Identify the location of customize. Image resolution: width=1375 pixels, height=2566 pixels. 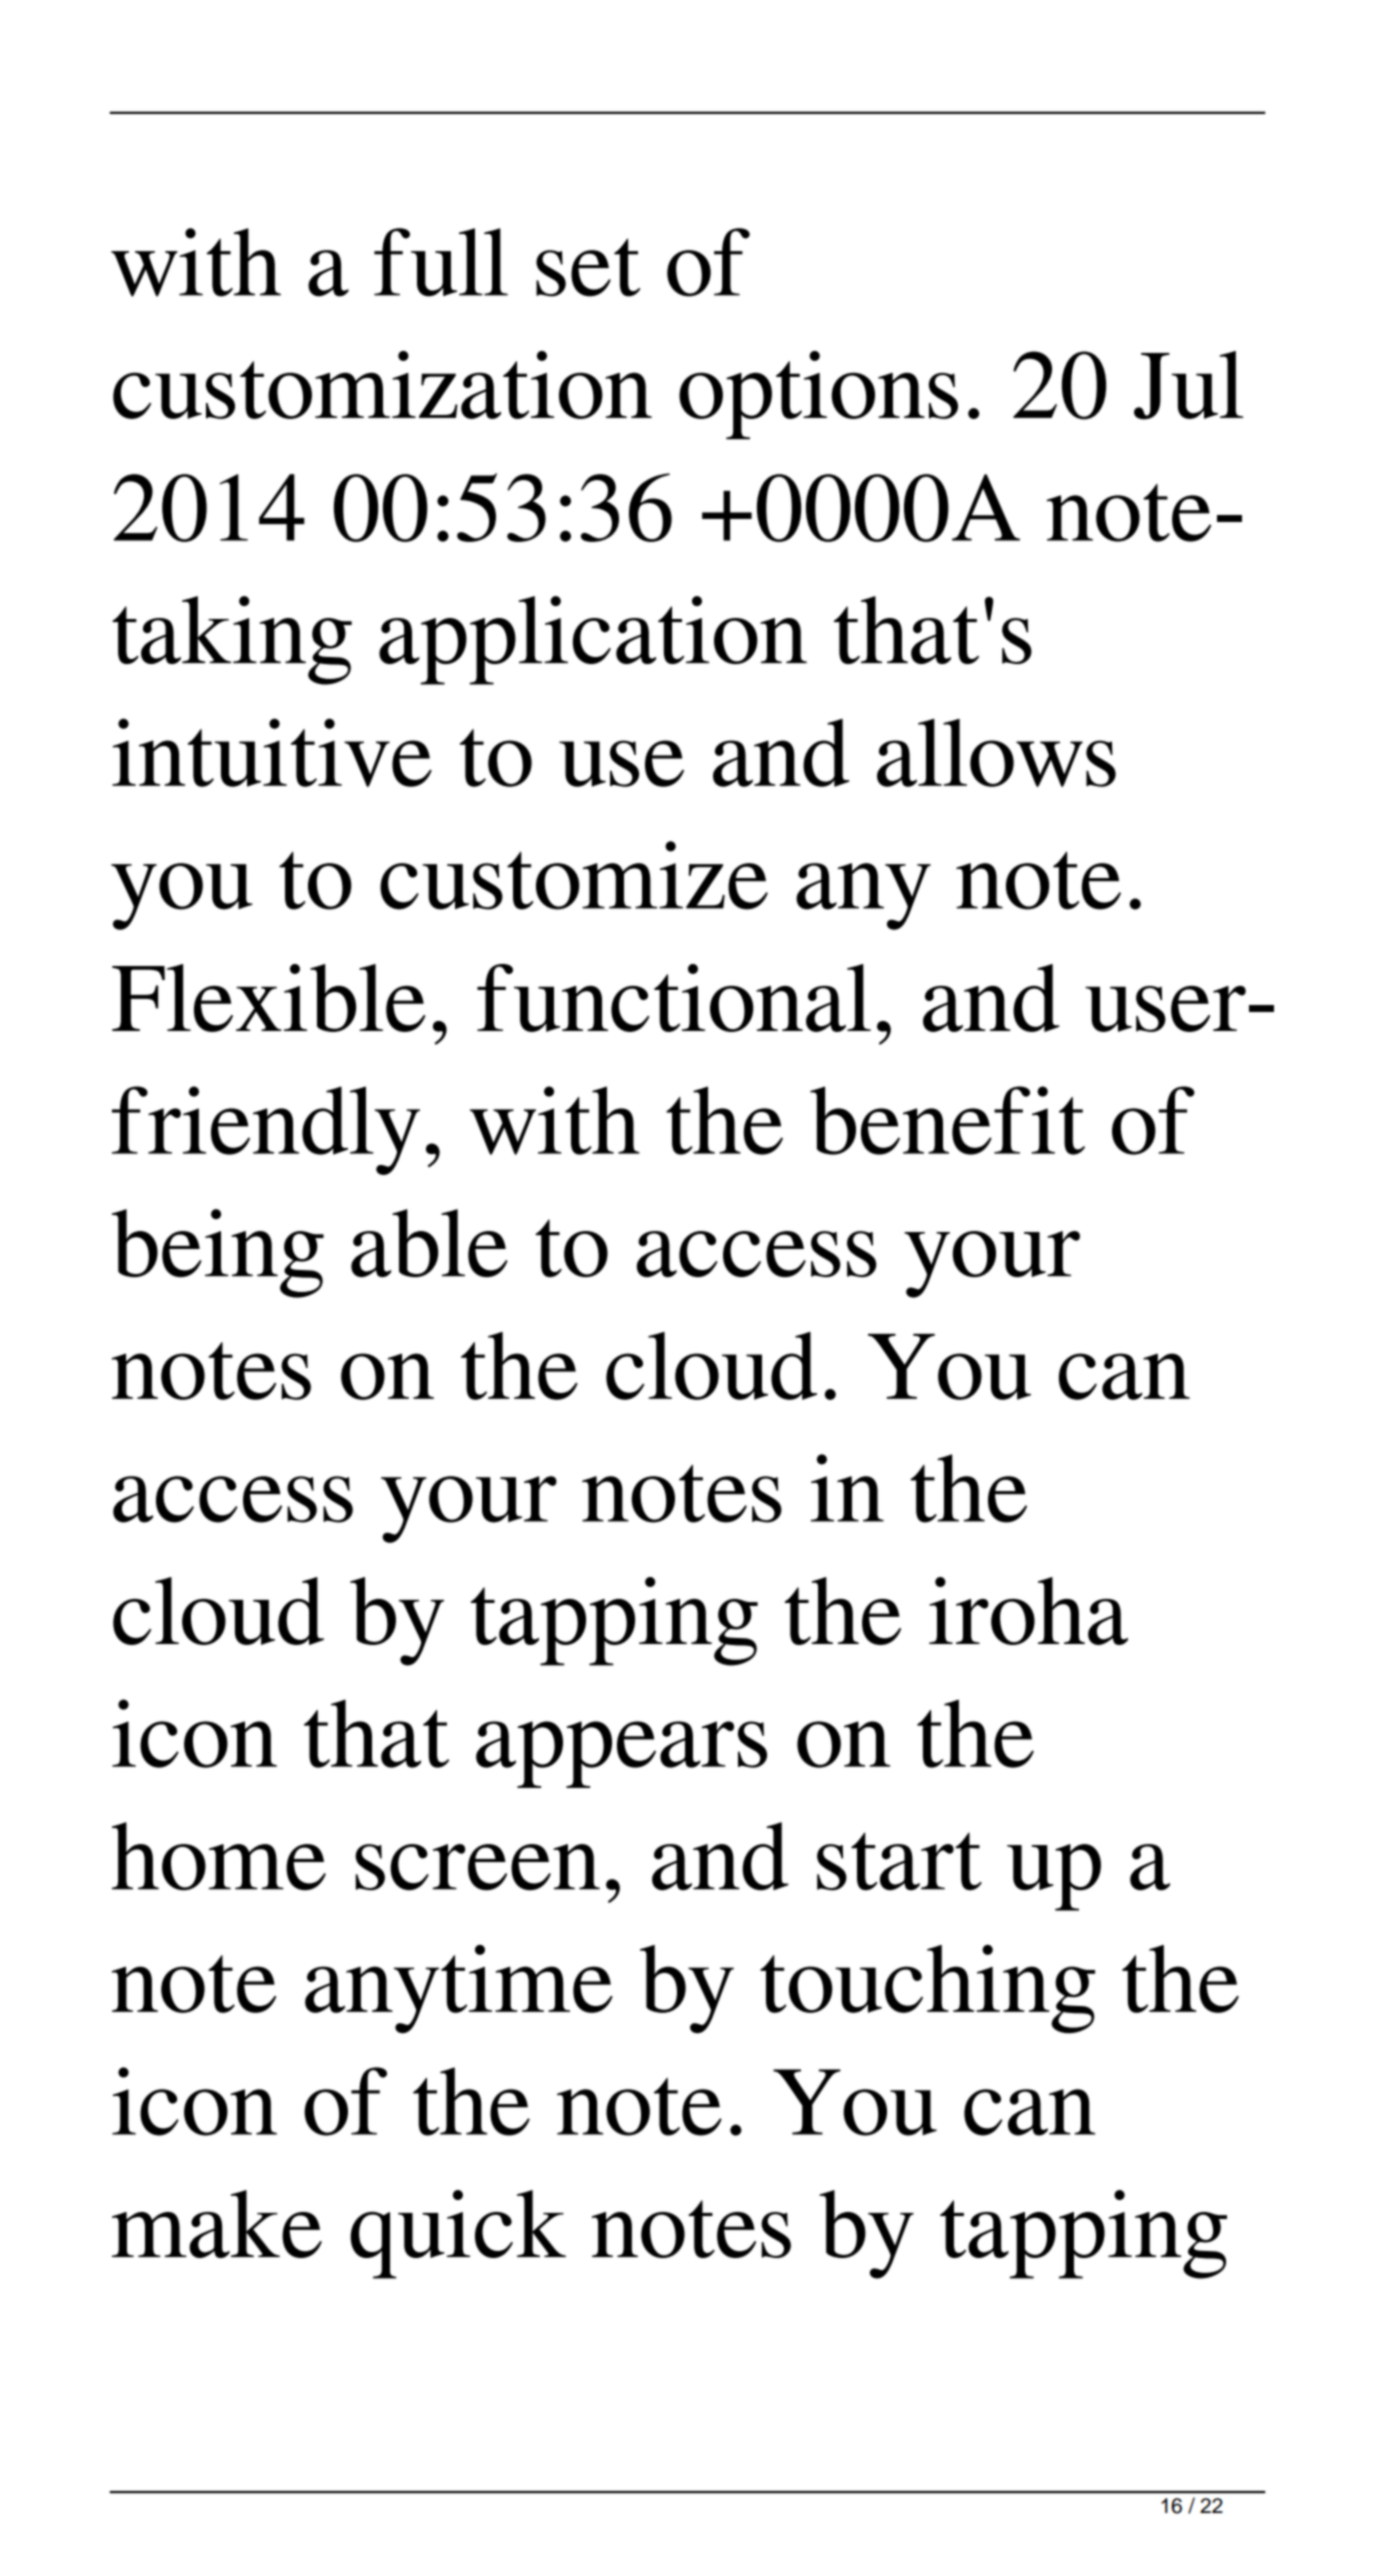
(574, 875).
